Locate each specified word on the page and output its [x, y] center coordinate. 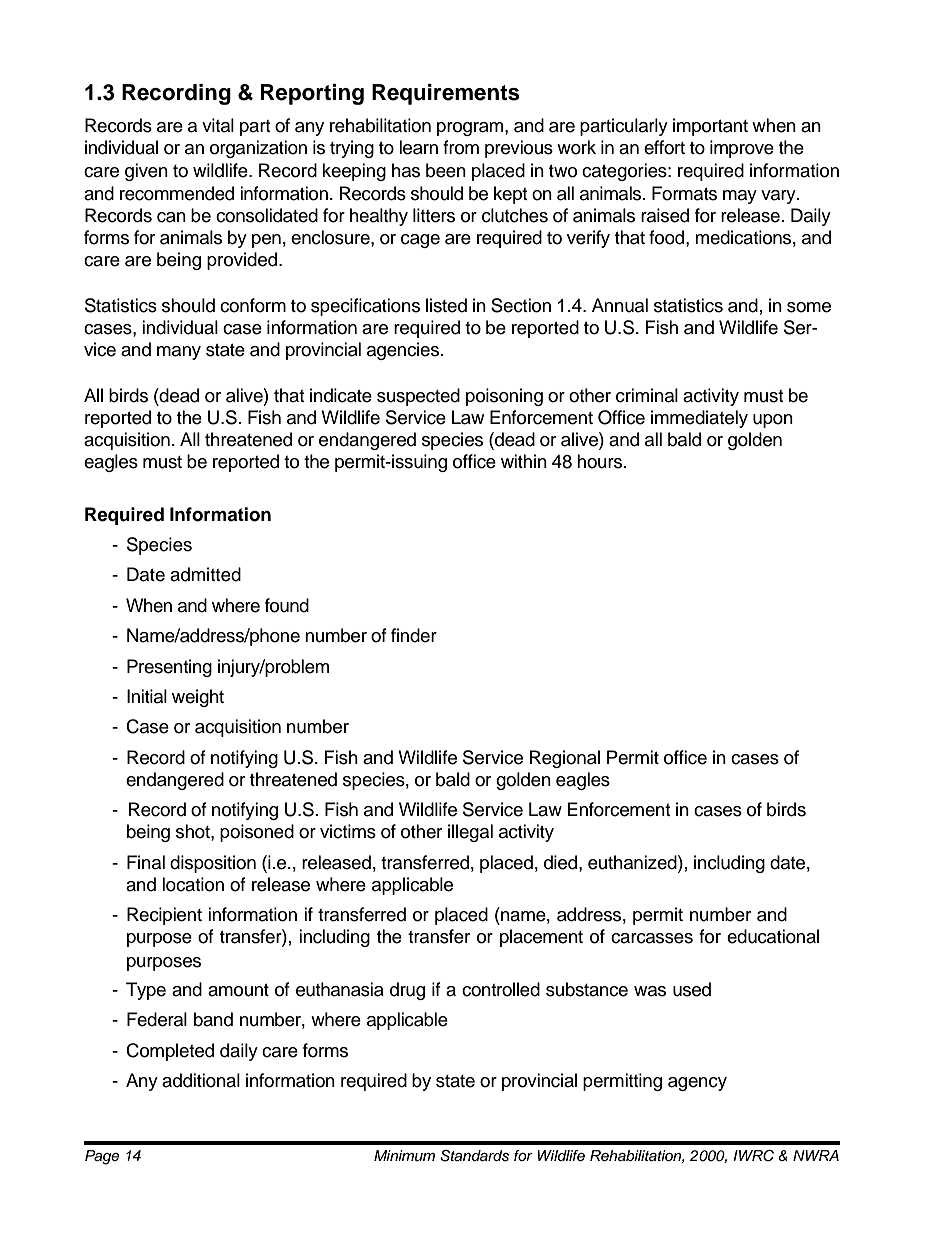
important [710, 127]
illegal [470, 833]
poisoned [257, 833]
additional [201, 1080]
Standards [474, 1156]
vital [218, 125]
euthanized [633, 862]
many [179, 353]
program [471, 129]
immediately [699, 419]
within [524, 461]
